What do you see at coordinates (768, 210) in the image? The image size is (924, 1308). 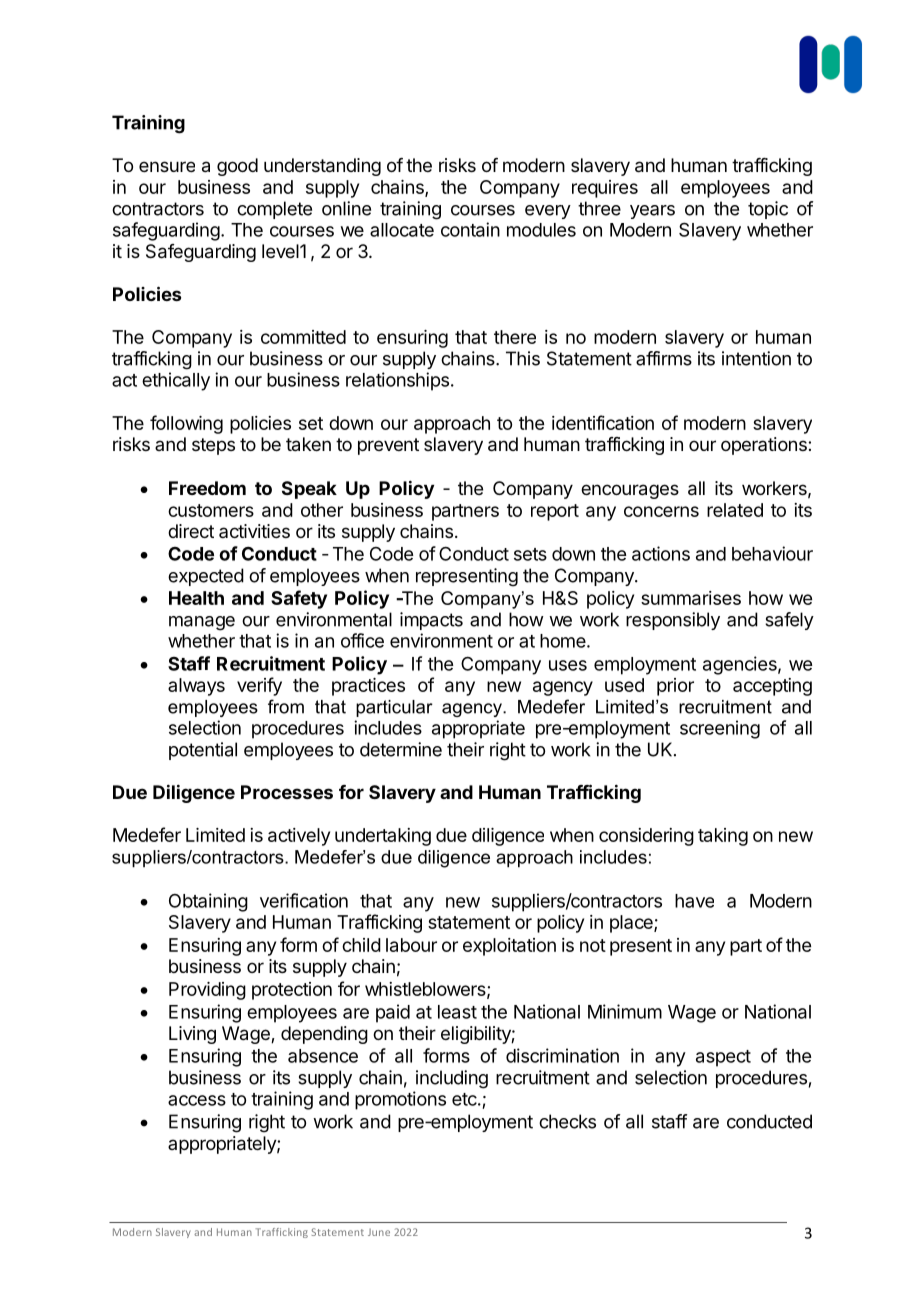 I see `topic` at bounding box center [768, 210].
